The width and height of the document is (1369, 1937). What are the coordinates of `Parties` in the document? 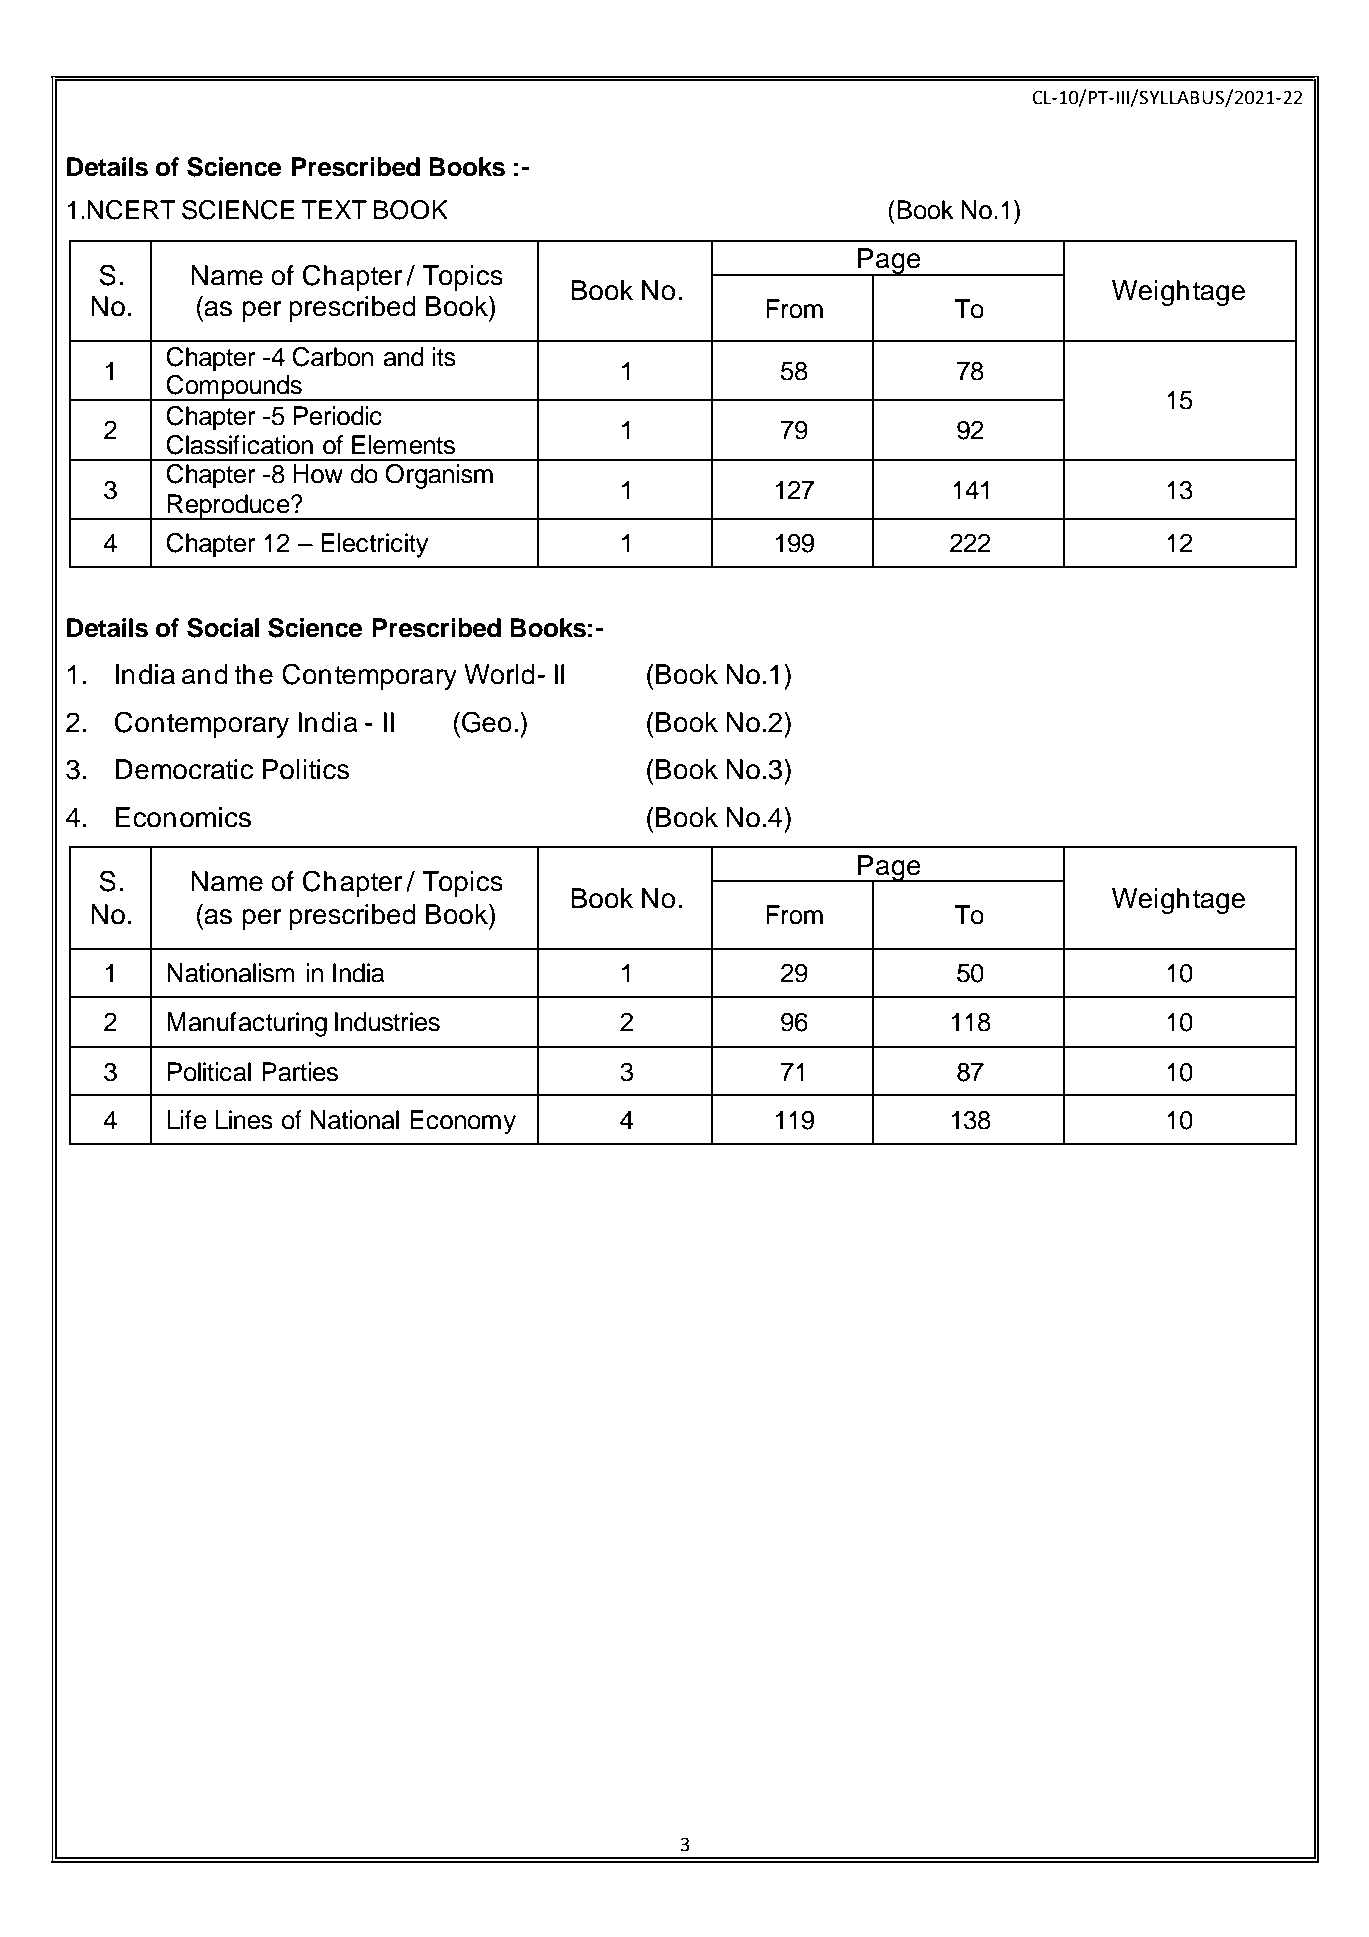 It's located at (300, 1072).
